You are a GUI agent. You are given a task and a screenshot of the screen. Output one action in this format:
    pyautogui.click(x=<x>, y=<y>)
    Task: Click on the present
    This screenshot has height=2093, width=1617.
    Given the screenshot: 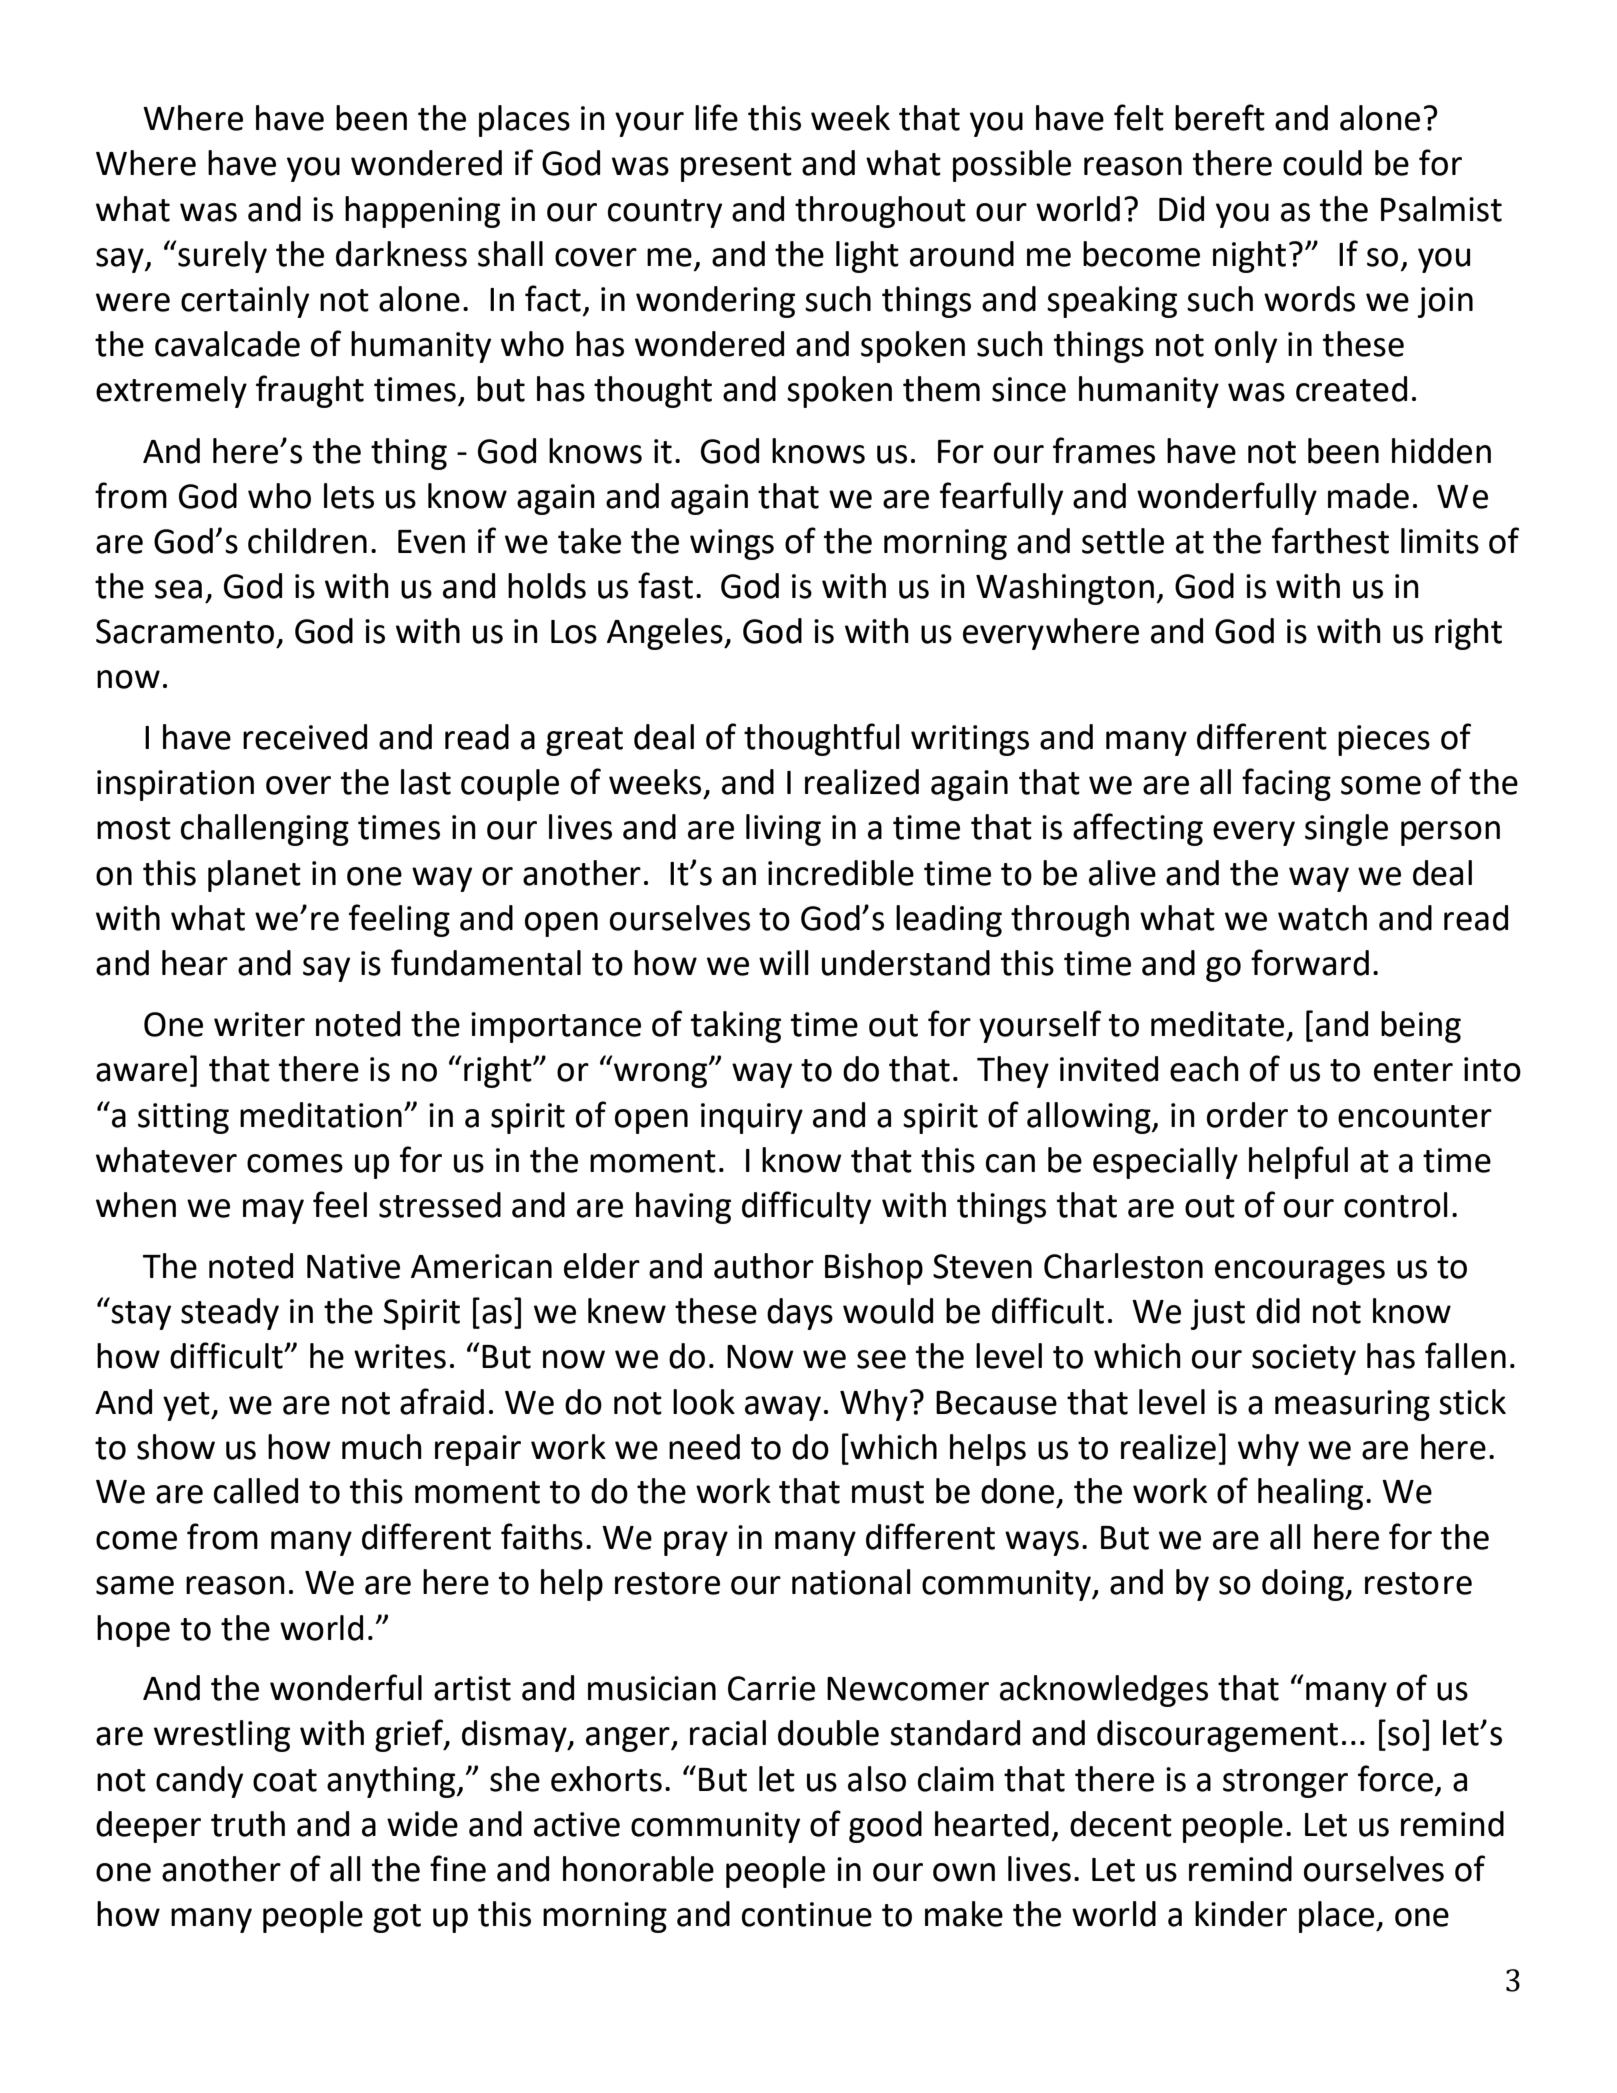 What is the action you would take?
    pyautogui.click(x=736, y=167)
